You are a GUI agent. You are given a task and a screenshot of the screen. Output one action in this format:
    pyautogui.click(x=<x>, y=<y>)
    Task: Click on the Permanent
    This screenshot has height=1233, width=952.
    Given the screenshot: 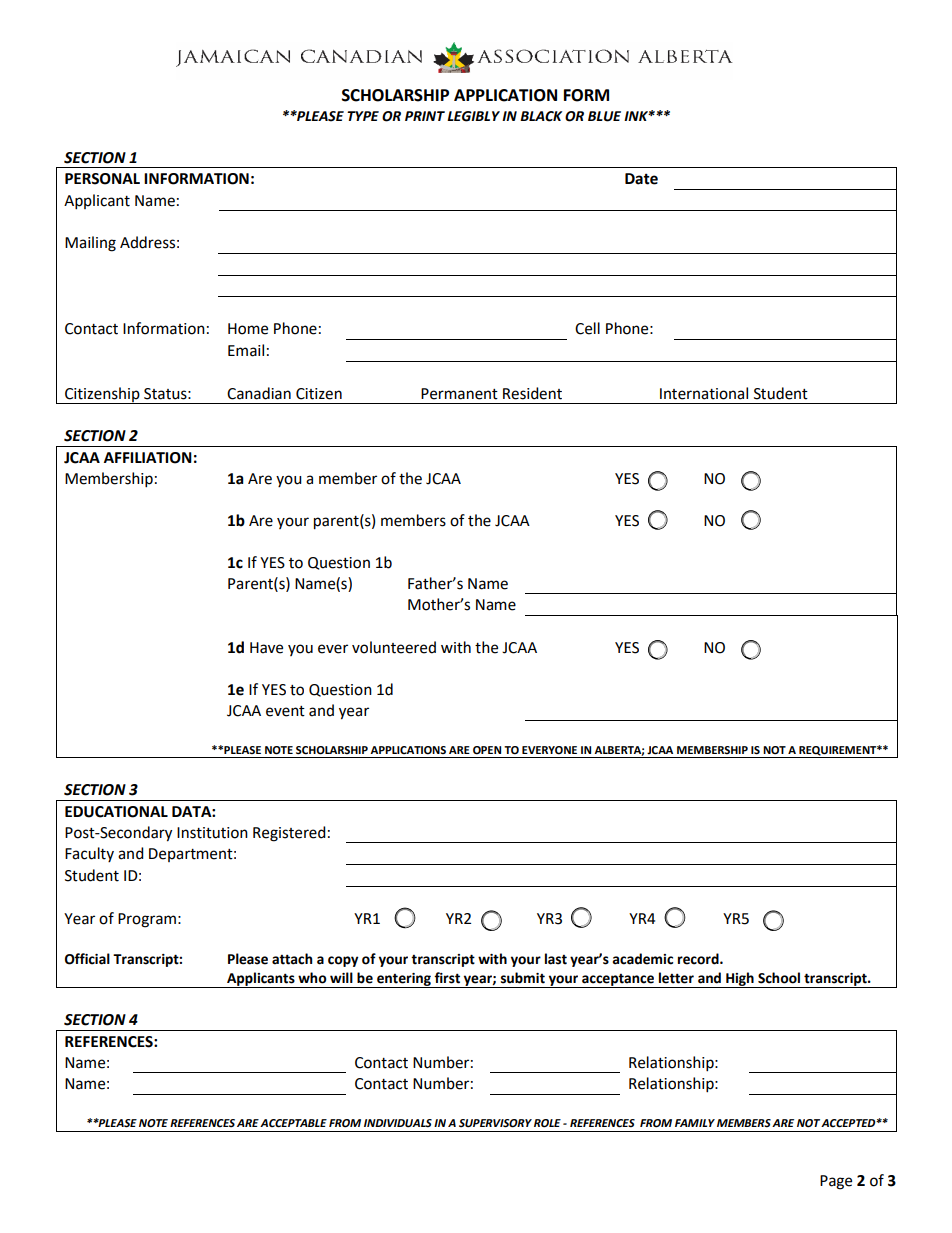 What is the action you would take?
    pyautogui.click(x=459, y=394)
